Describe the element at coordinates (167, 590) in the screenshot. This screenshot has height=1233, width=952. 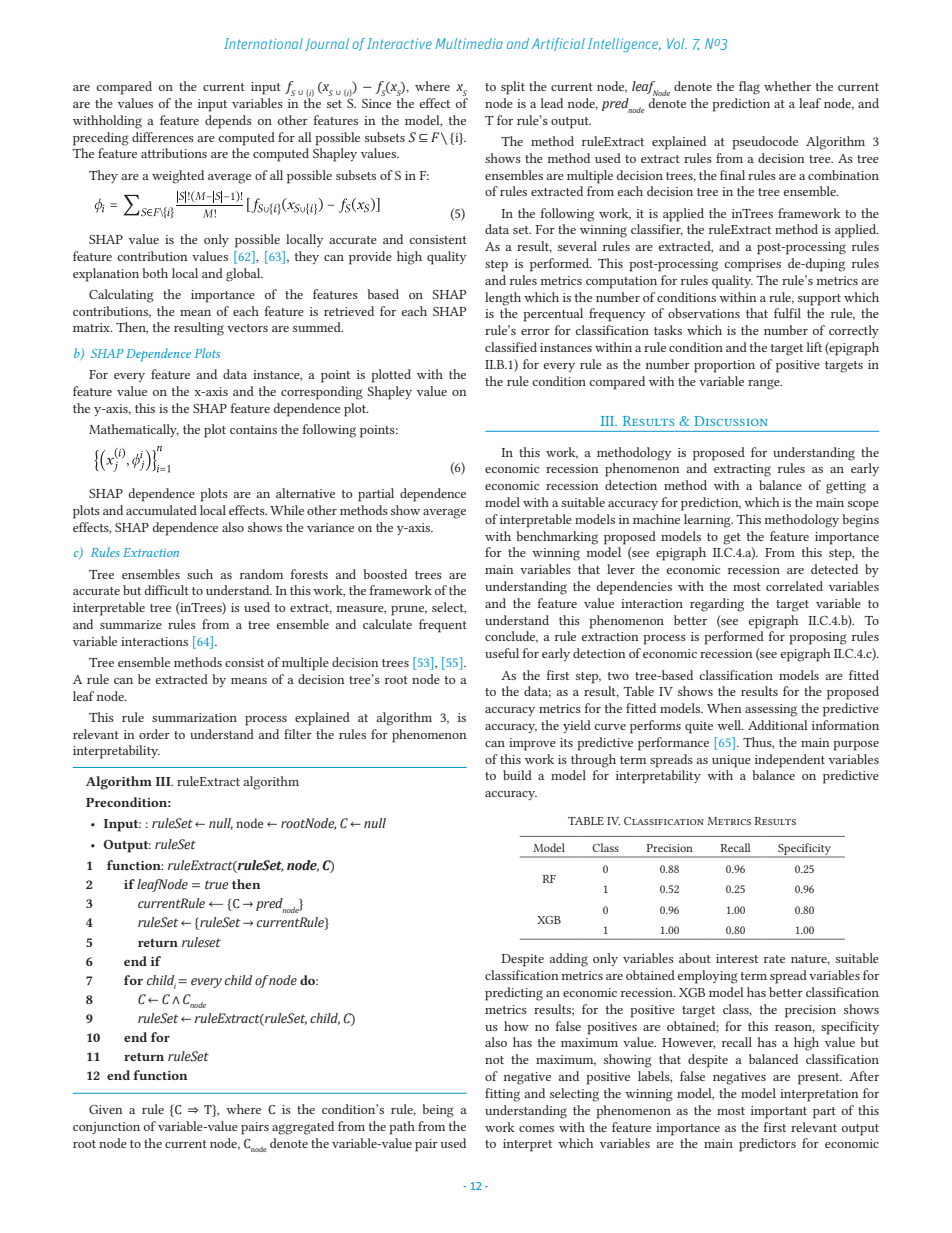
I see `difficult` at that location.
